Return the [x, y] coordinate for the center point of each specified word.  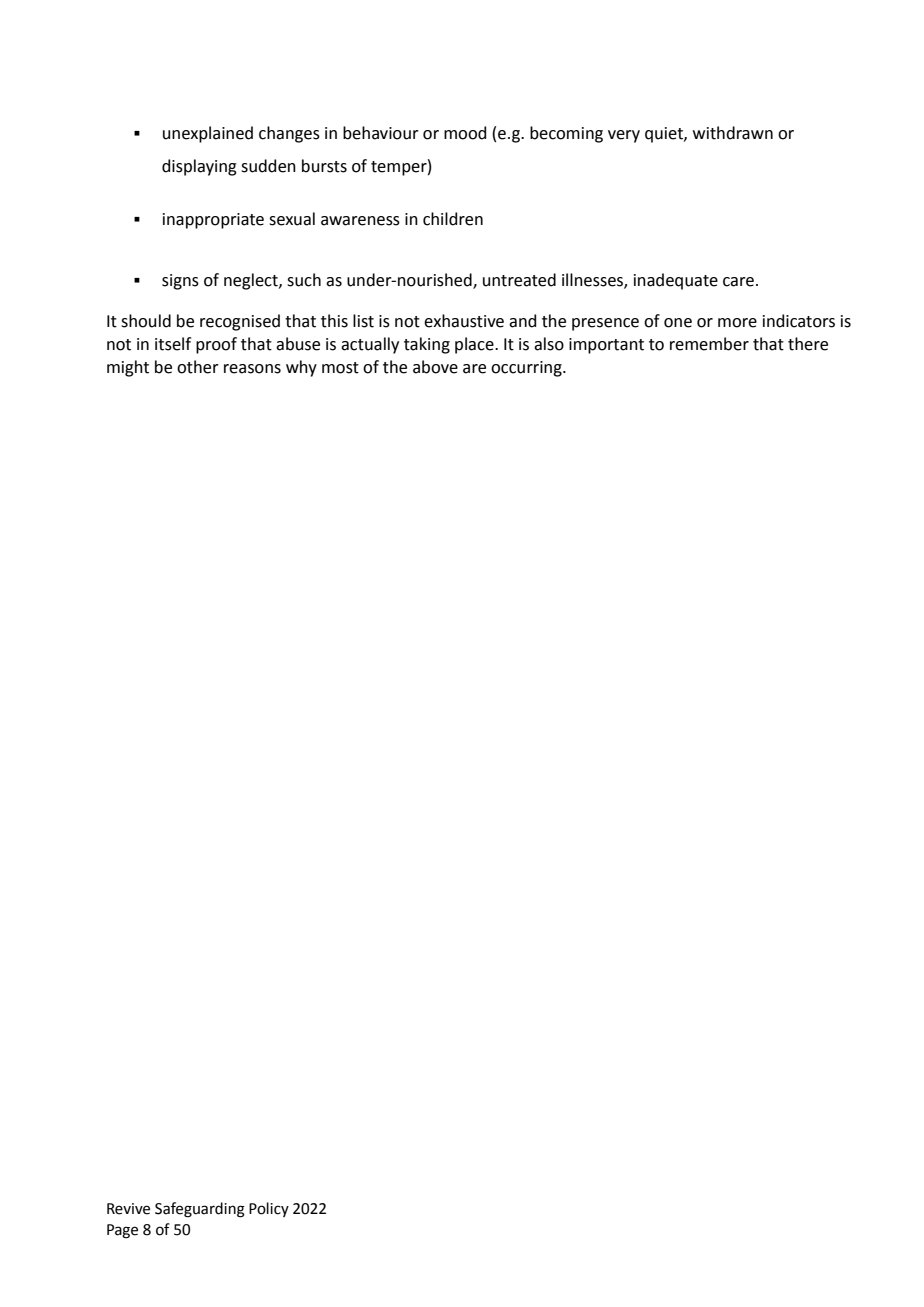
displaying [199, 167]
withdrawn [733, 133]
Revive [128, 1209]
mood [465, 133]
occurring [527, 369]
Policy [269, 1209]
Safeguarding [200, 1210]
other [198, 367]
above [435, 367]
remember [709, 344]
